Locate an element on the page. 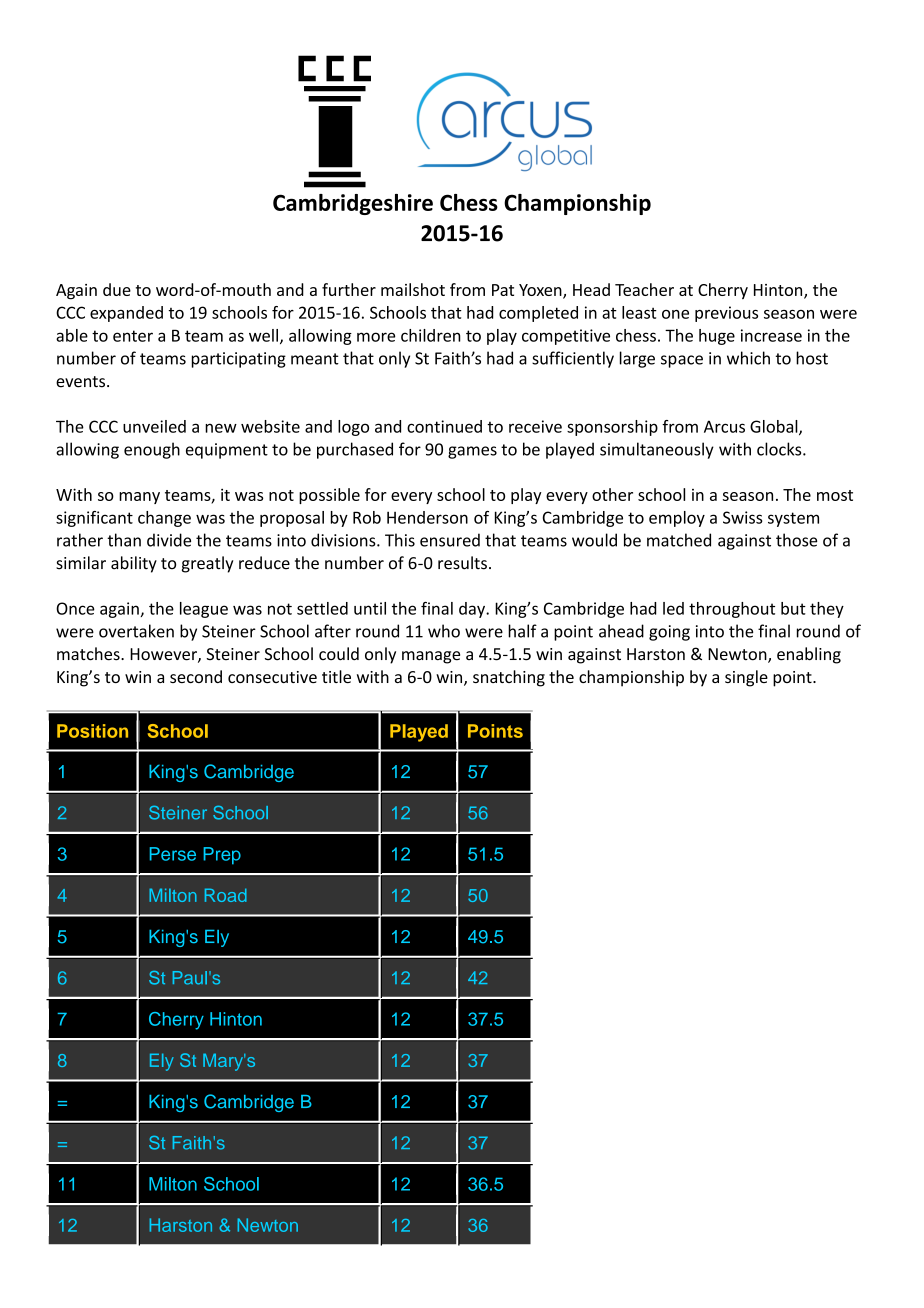 The image size is (924, 1308). single is located at coordinates (746, 678).
